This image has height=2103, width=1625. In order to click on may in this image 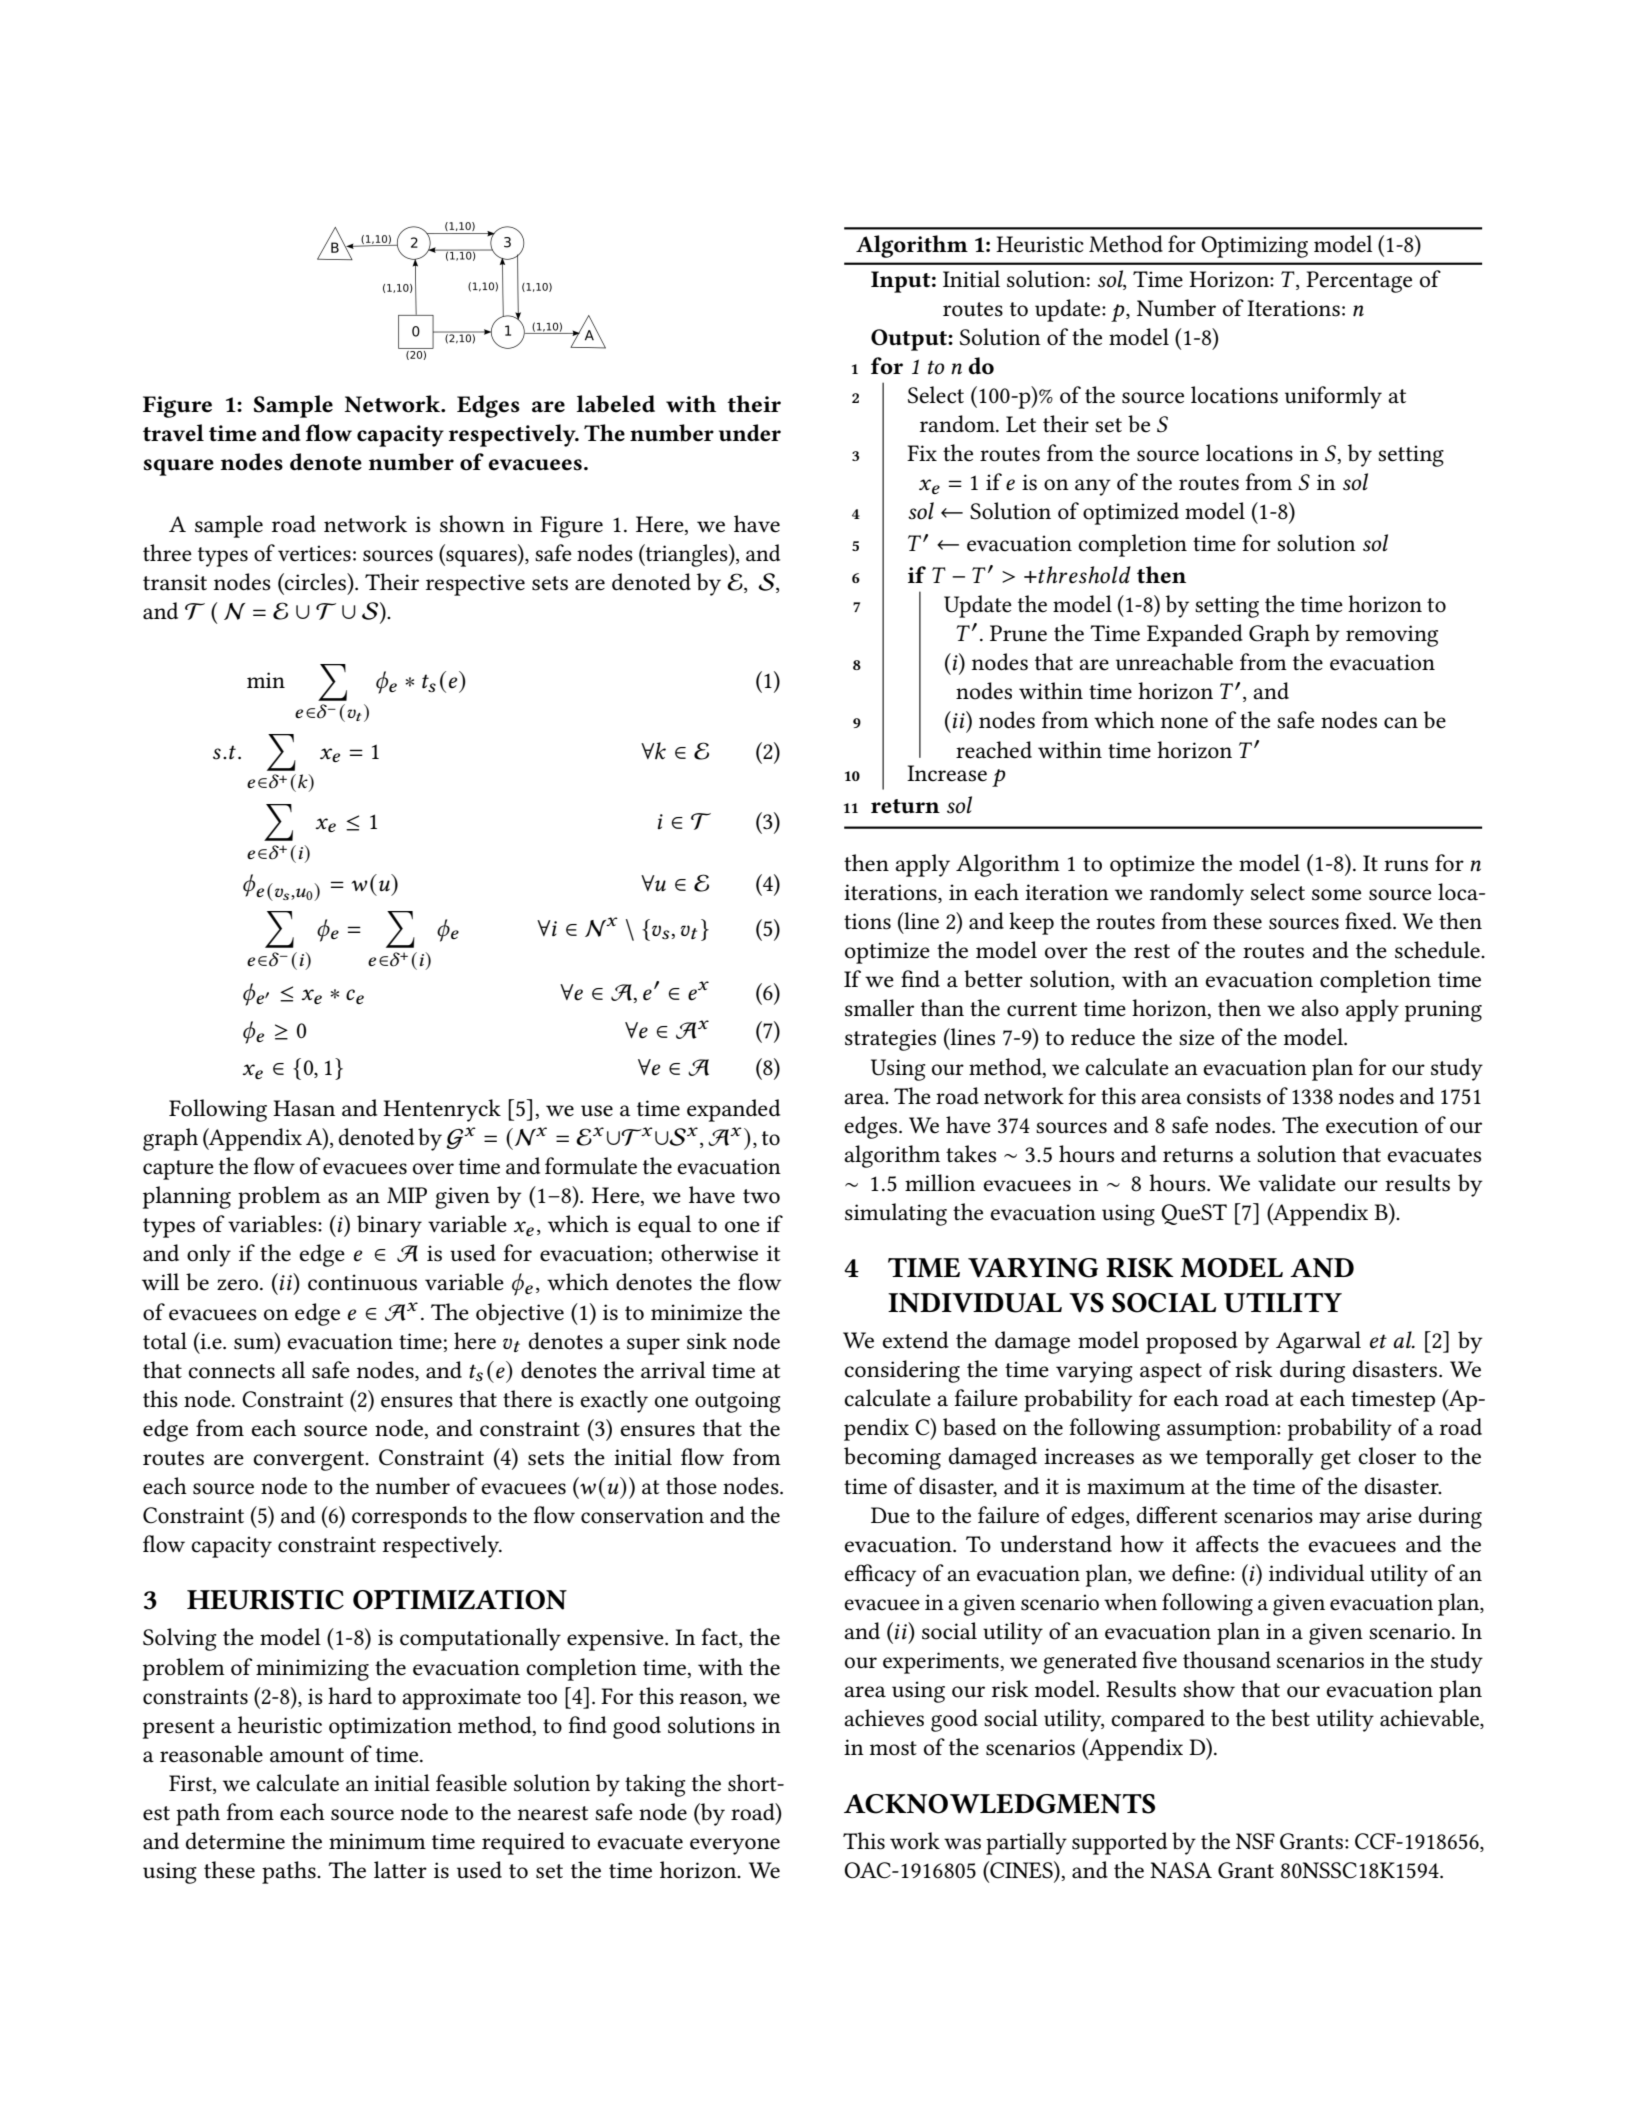, I will do `click(1339, 1520)`.
